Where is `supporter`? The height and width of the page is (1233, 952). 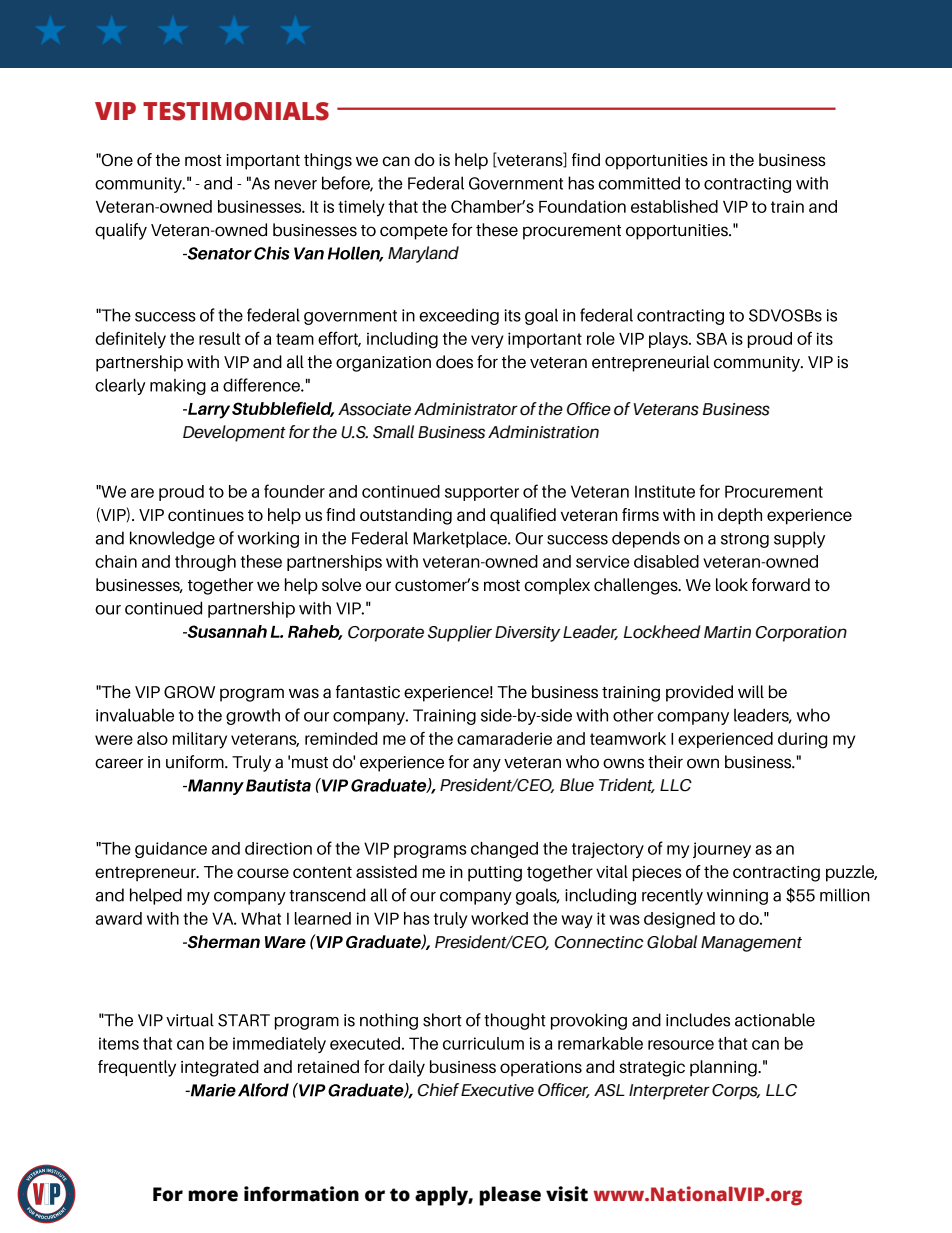
supporter is located at coordinates (482, 493).
